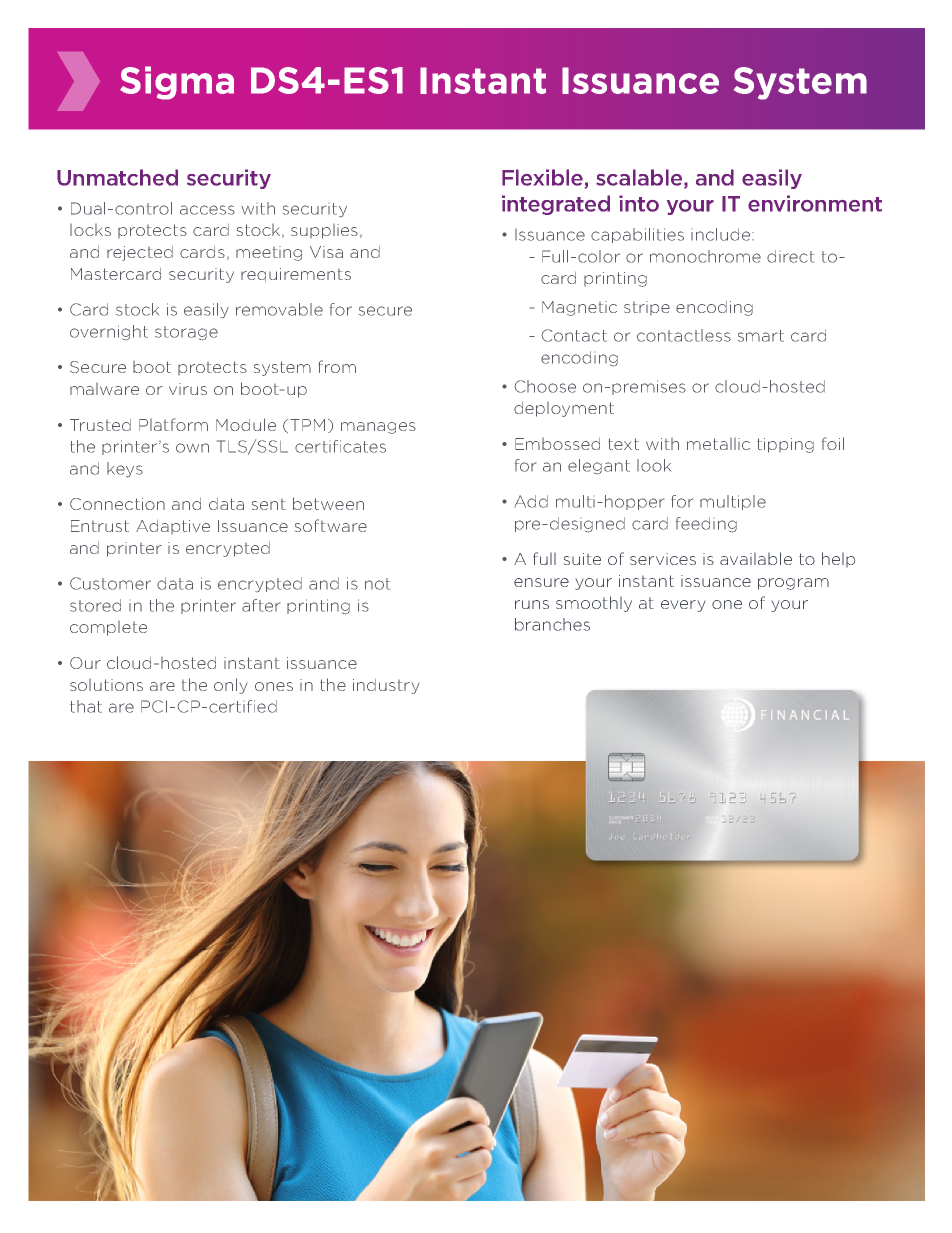 This screenshot has height=1233, width=952. I want to click on virus, so click(188, 389).
